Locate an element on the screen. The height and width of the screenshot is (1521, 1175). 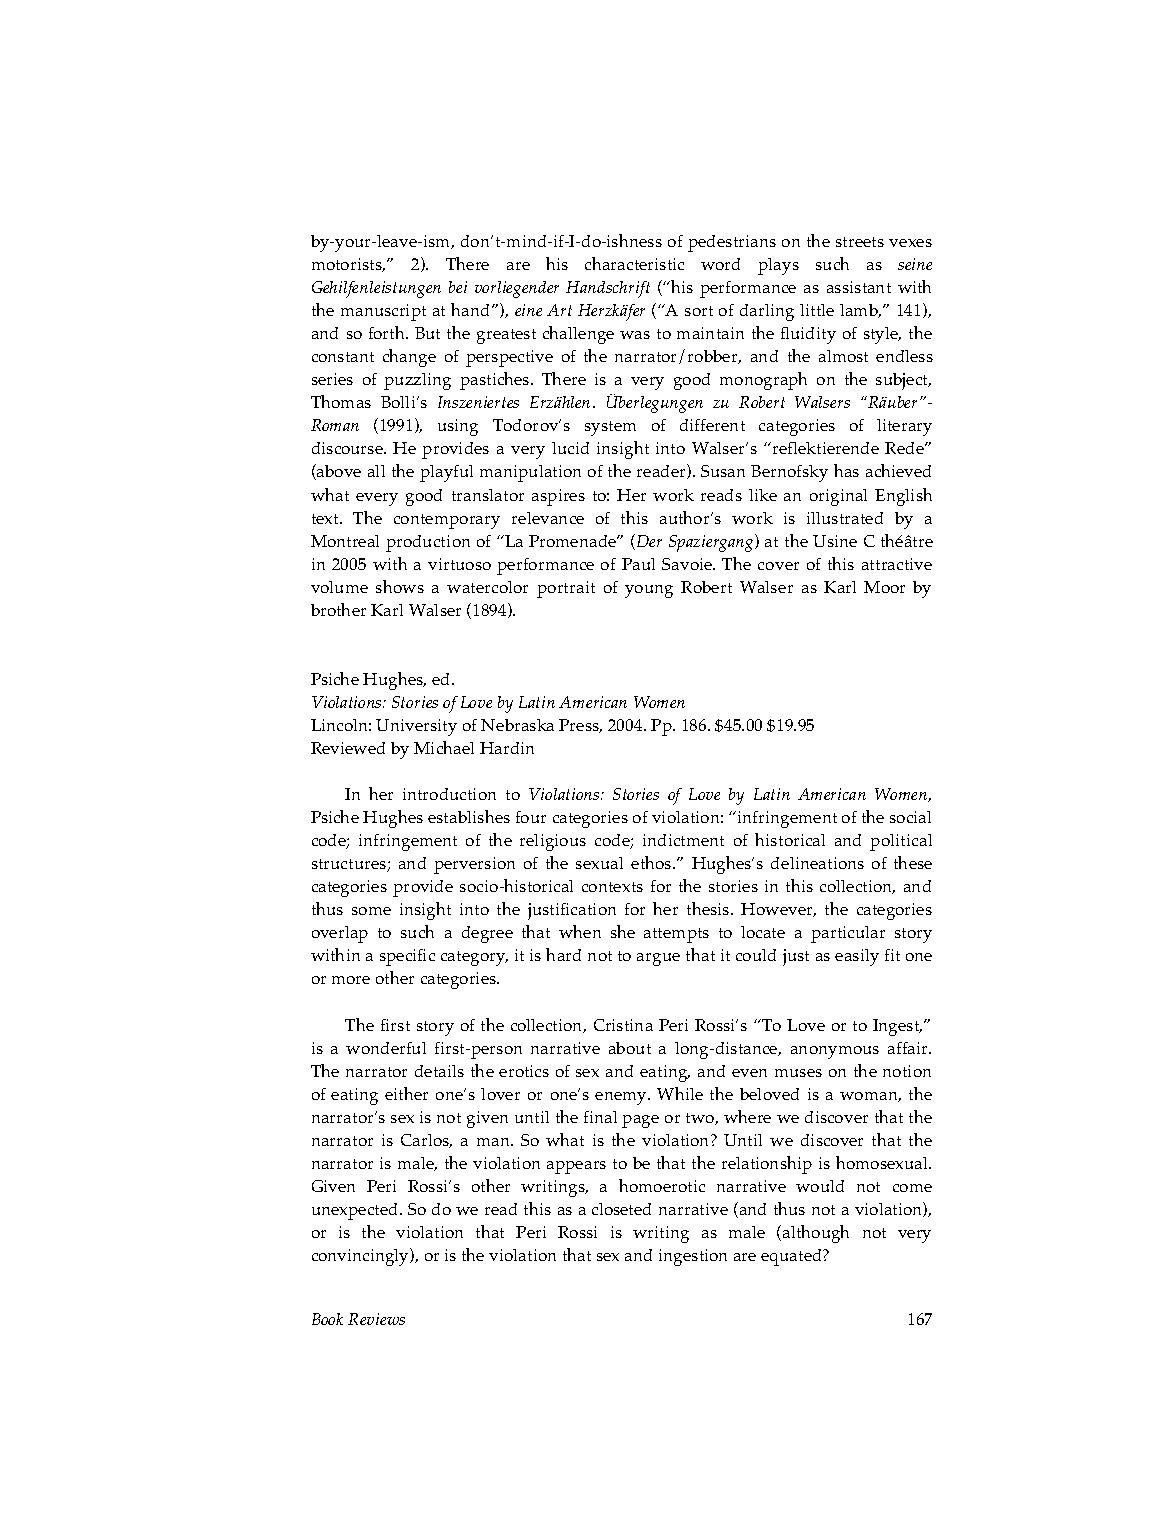
Press is located at coordinates (580, 726).
